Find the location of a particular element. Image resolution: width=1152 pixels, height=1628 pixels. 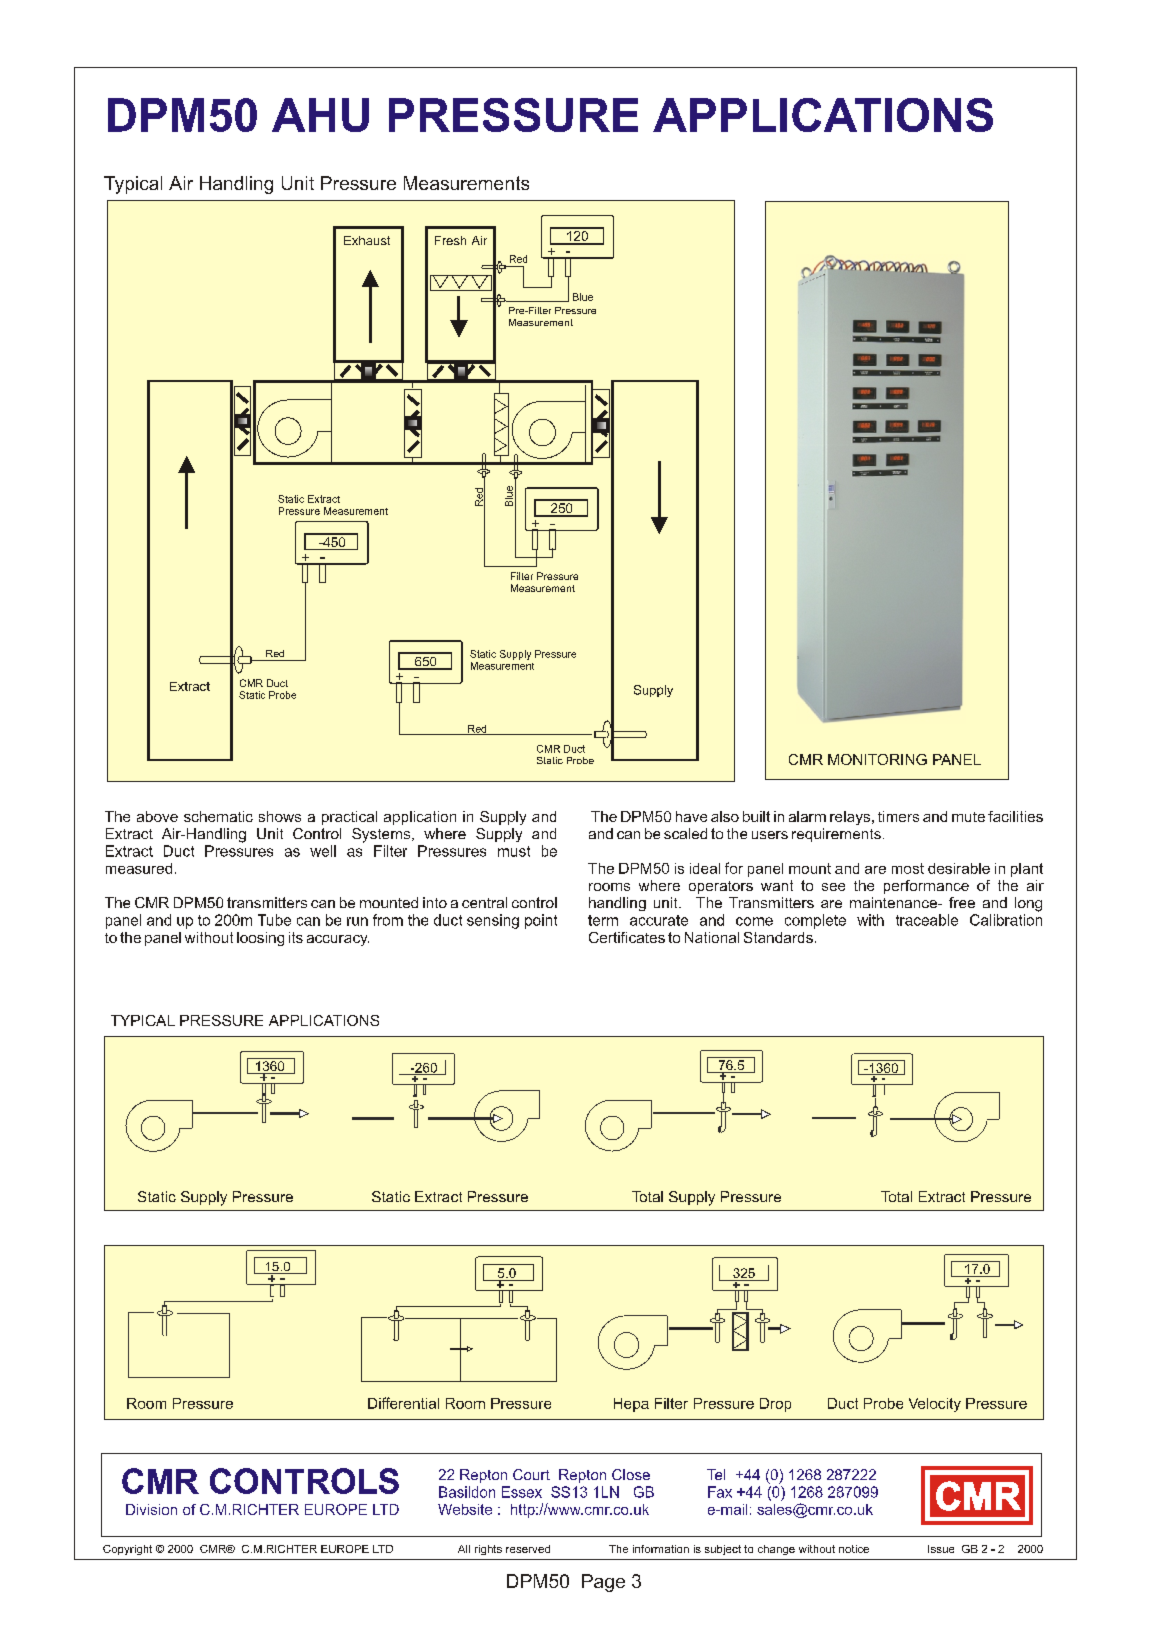

have is located at coordinates (691, 816).
